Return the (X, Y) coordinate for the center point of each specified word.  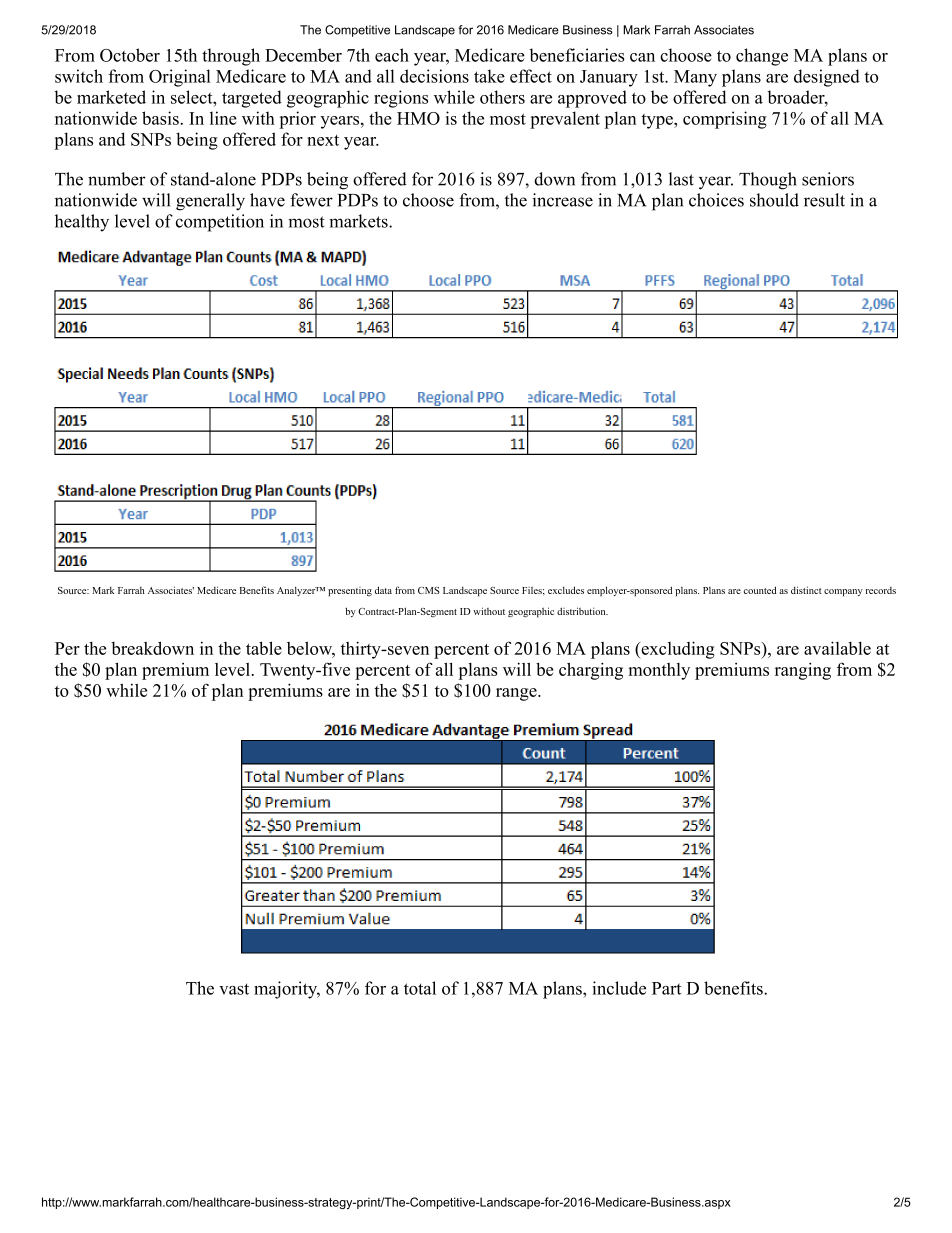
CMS (429, 590)
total (420, 988)
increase (562, 200)
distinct (806, 590)
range (517, 694)
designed (827, 78)
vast (234, 989)
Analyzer (297, 591)
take (489, 76)
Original (180, 78)
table (264, 648)
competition (220, 223)
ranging (803, 671)
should (774, 200)
